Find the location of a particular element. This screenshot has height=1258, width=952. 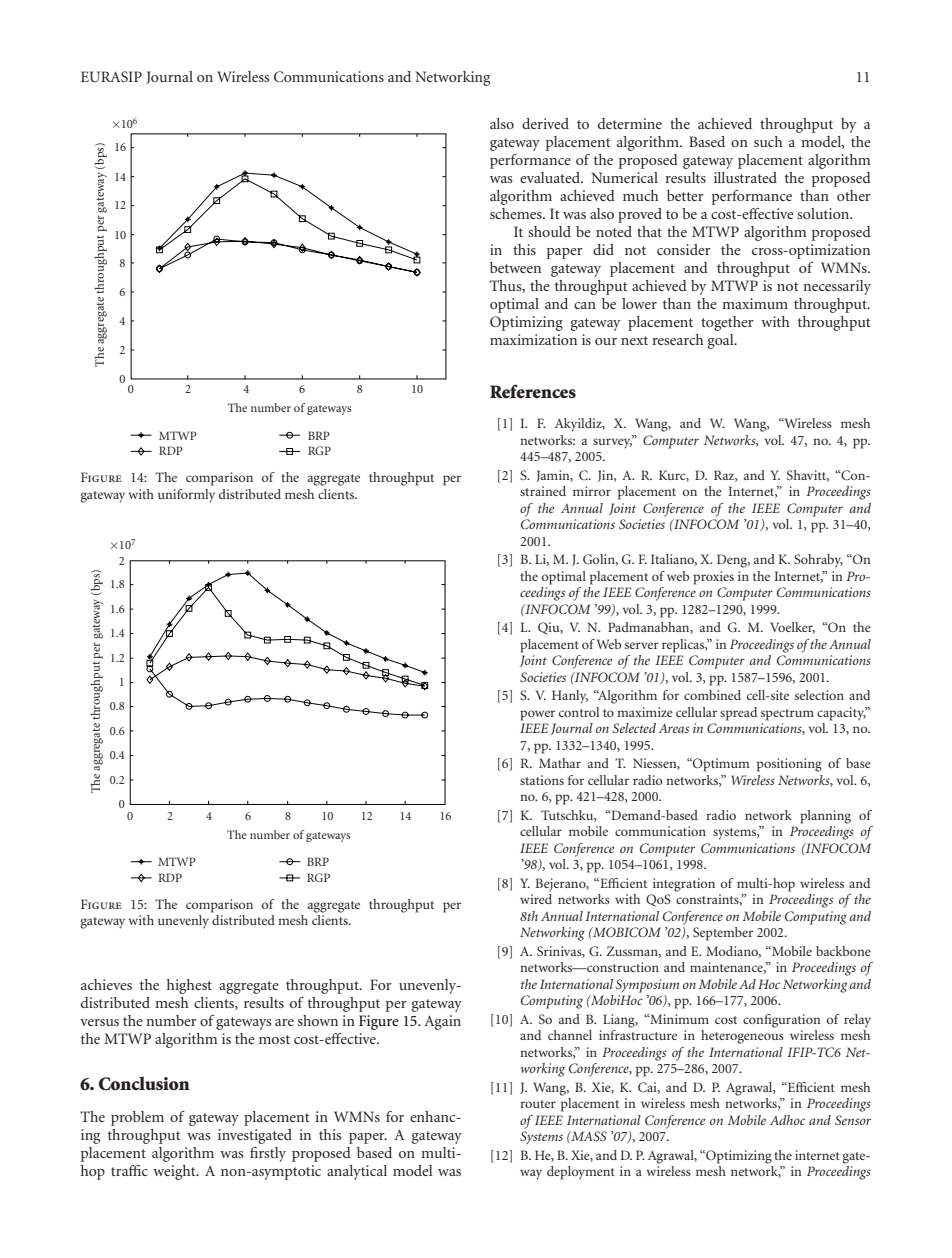

control is located at coordinates (579, 712).
